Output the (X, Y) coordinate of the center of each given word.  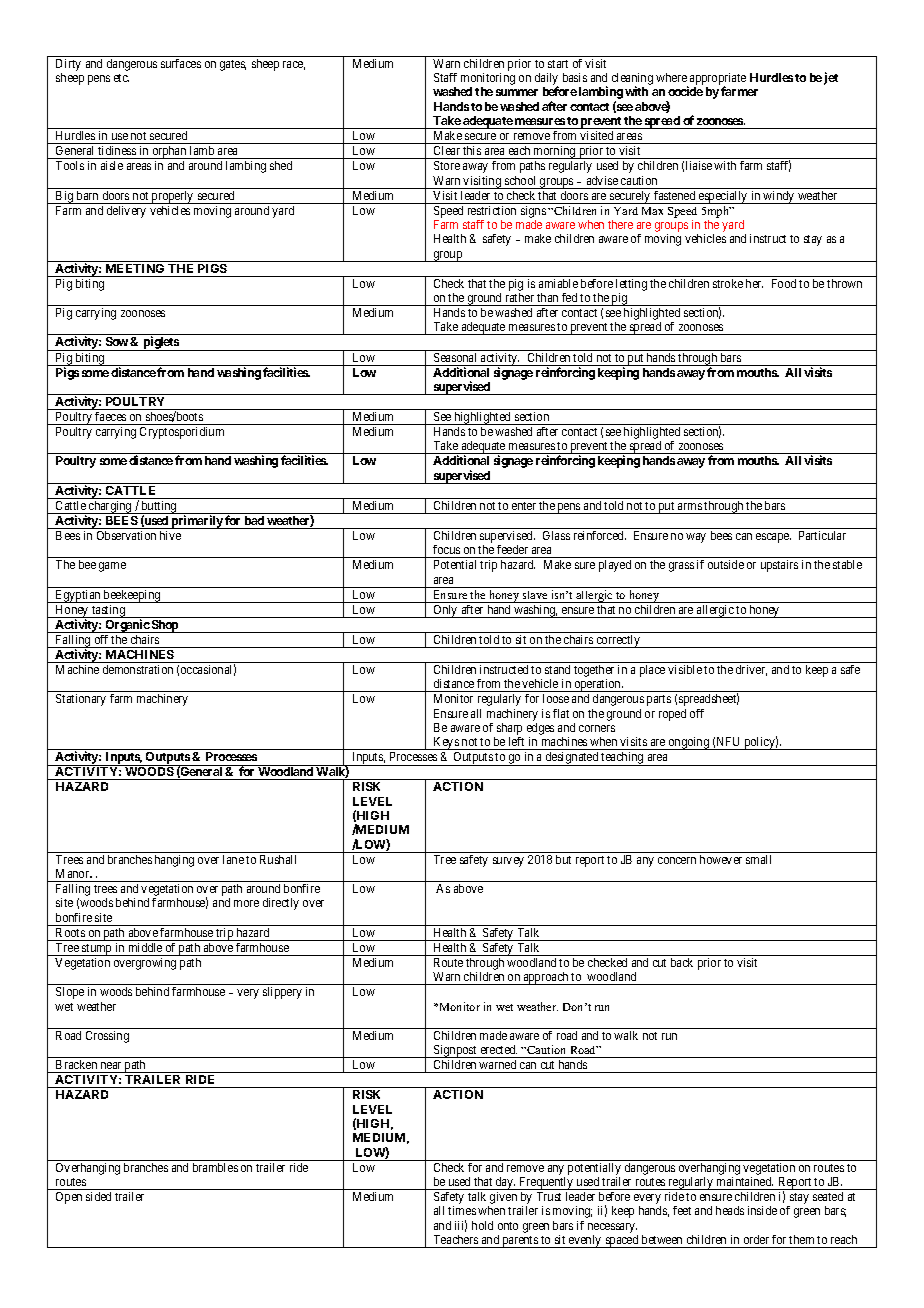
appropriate (717, 80)
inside (762, 1210)
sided (98, 1196)
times (462, 1210)
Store (447, 165)
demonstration (138, 669)
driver (751, 670)
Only (445, 611)
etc (121, 78)
